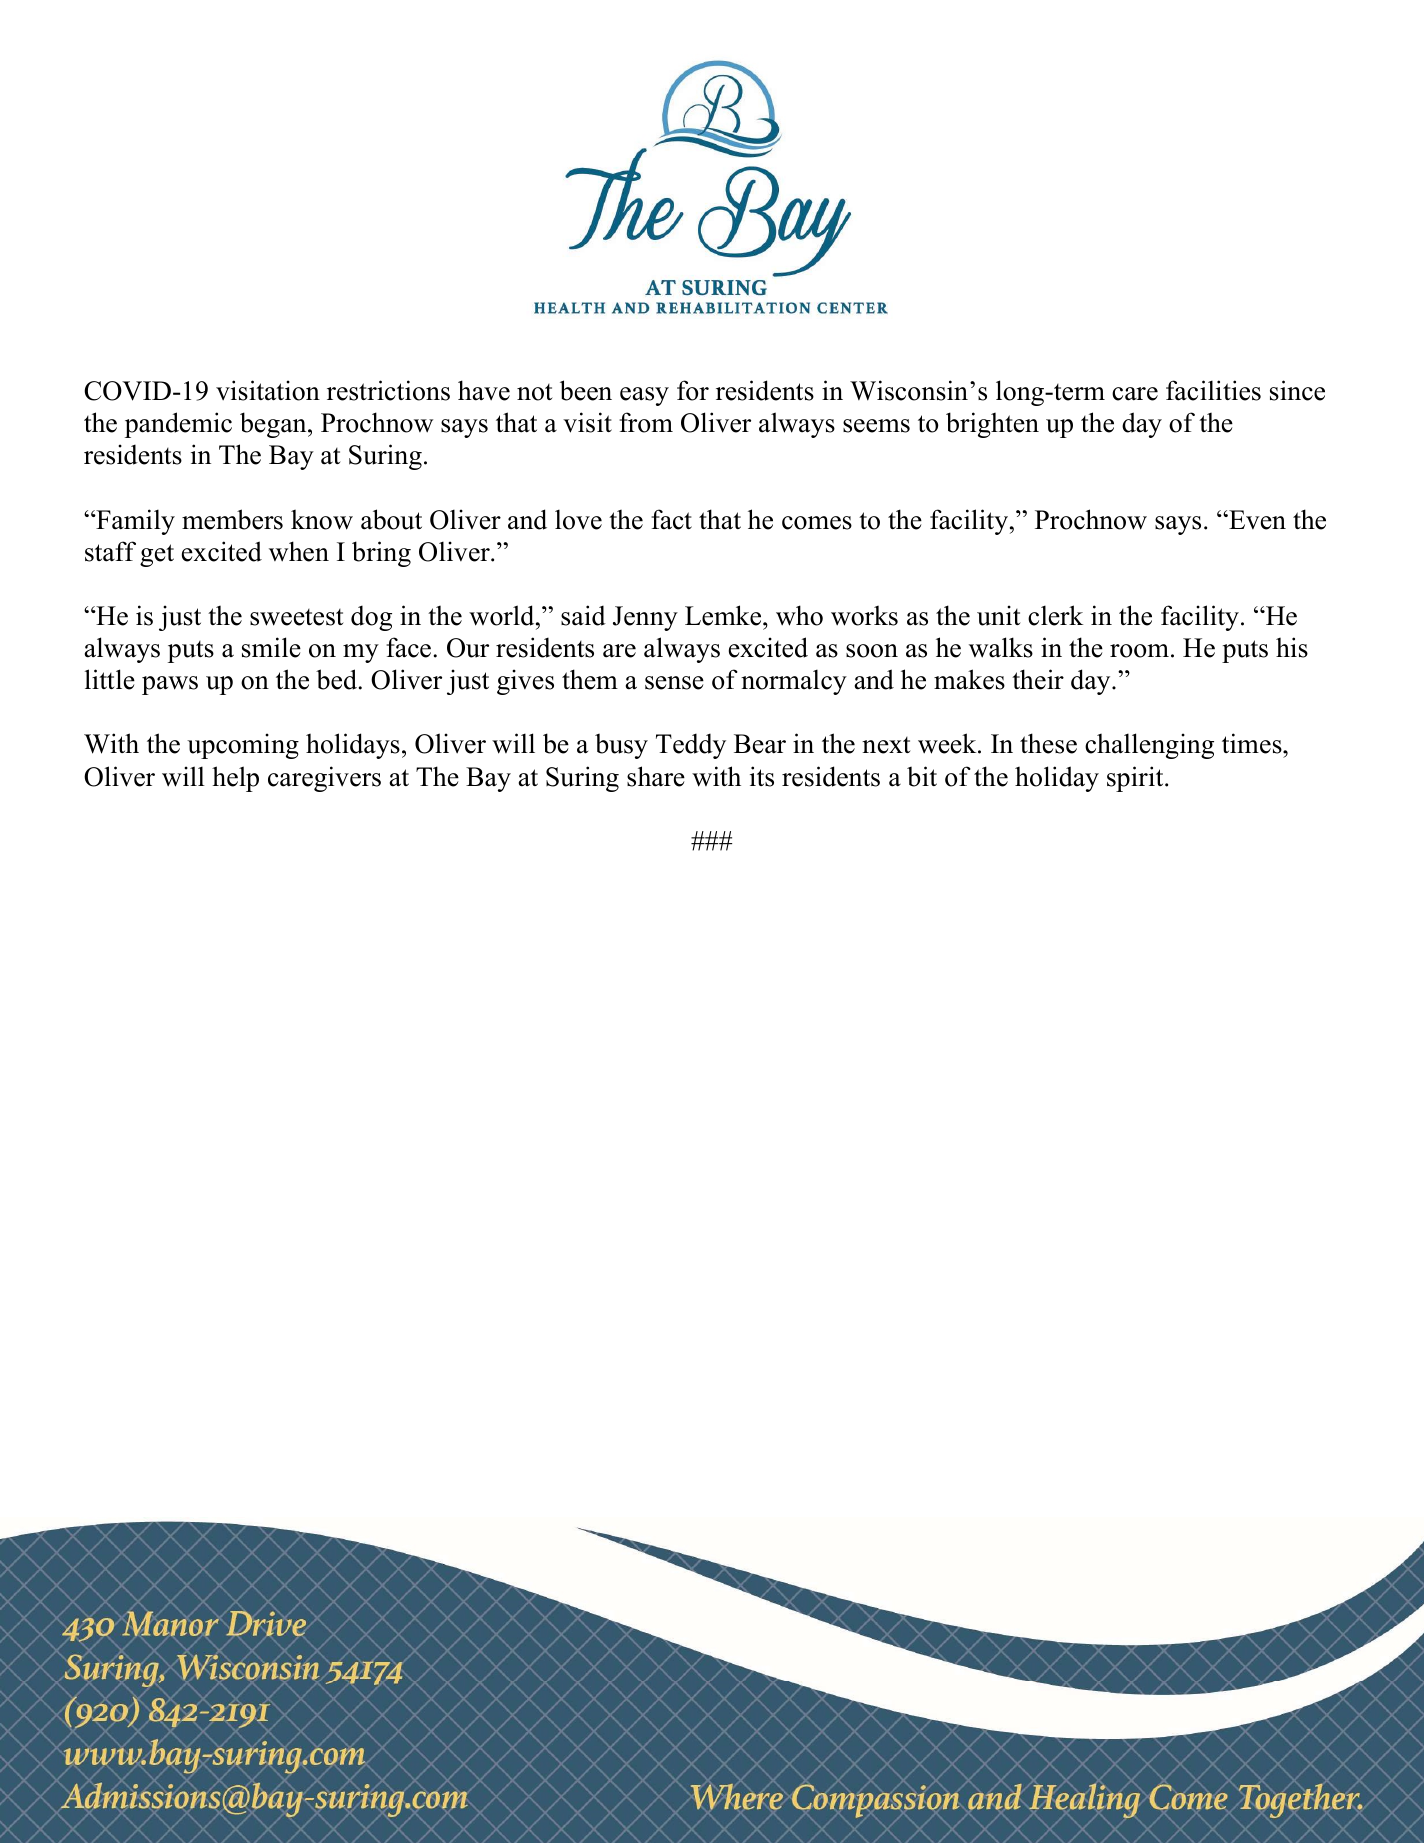 This screenshot has width=1424, height=1843. What do you see at coordinates (388, 390) in the screenshot?
I see `restrictions` at bounding box center [388, 390].
